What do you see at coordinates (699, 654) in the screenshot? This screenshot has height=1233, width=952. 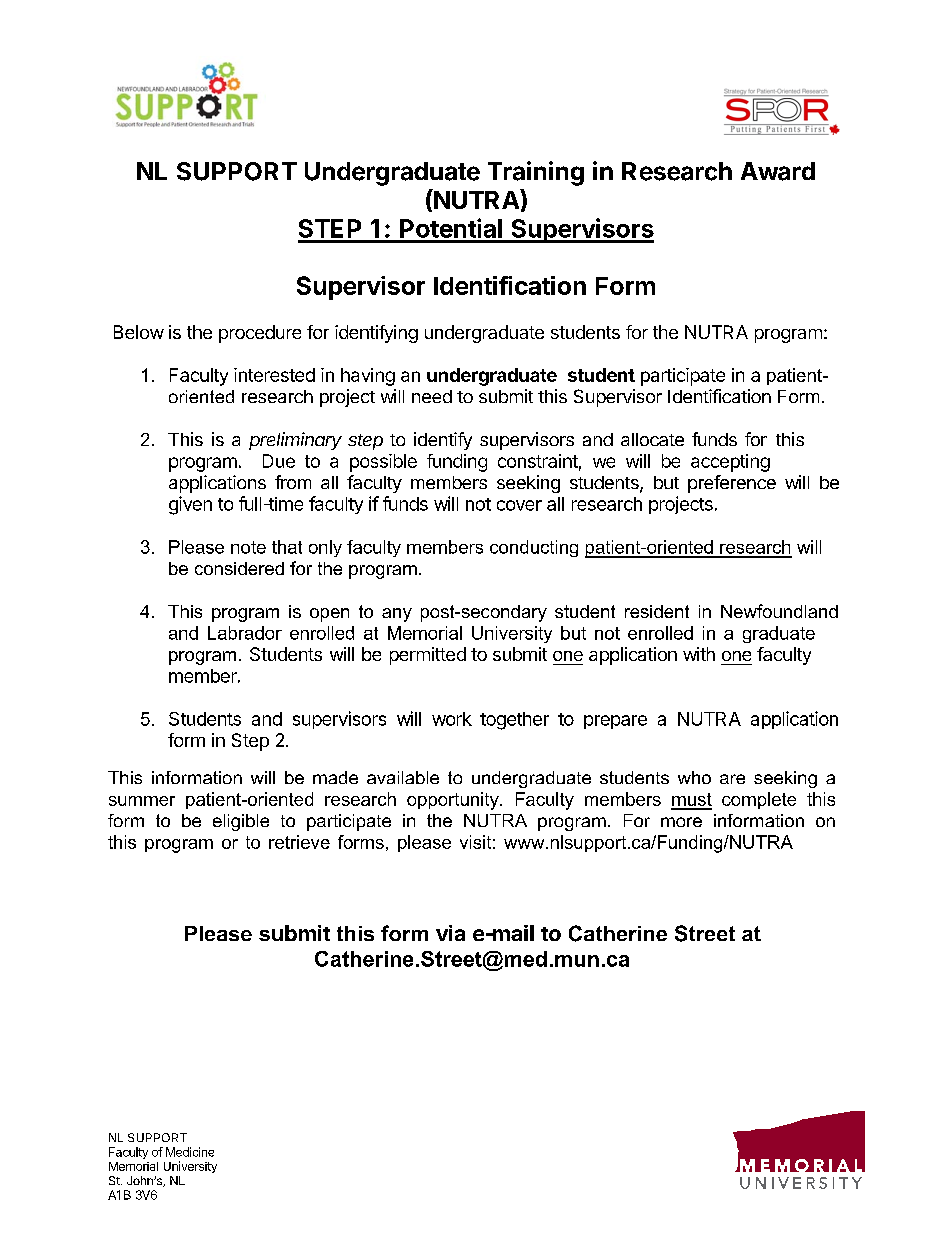 I see `with` at bounding box center [699, 654].
